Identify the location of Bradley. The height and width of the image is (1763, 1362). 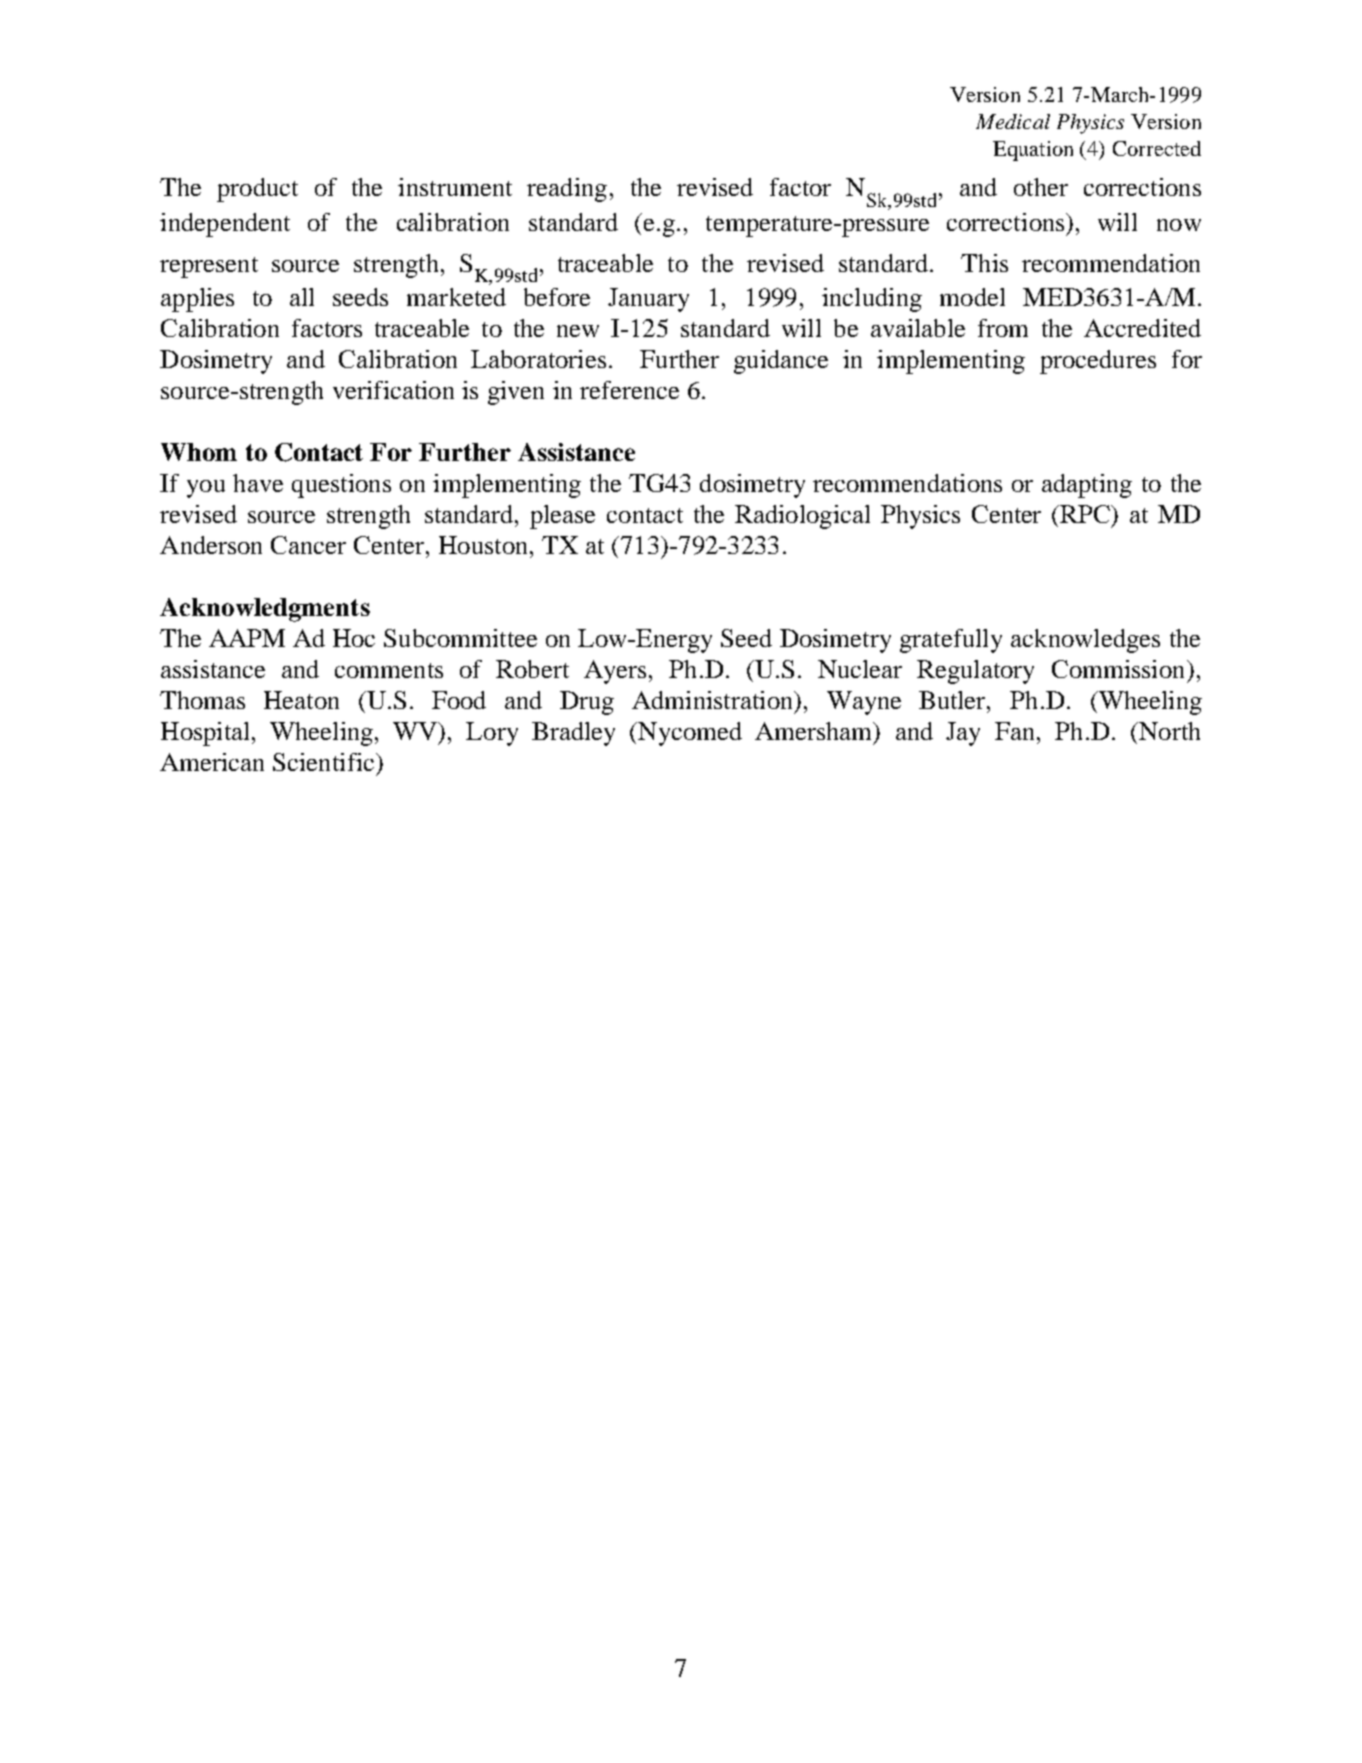
(573, 734).
